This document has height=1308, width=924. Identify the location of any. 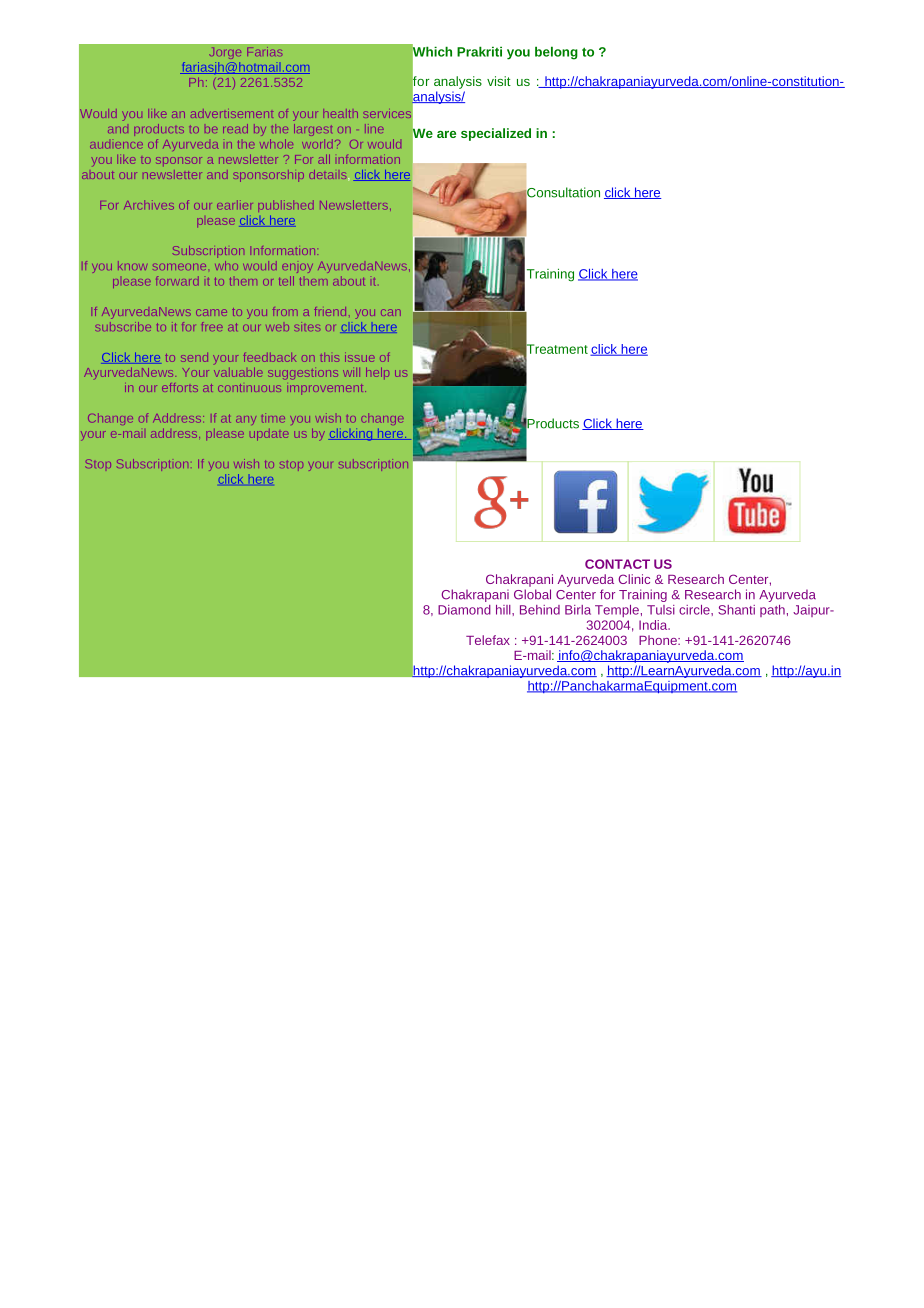
(246, 420).
